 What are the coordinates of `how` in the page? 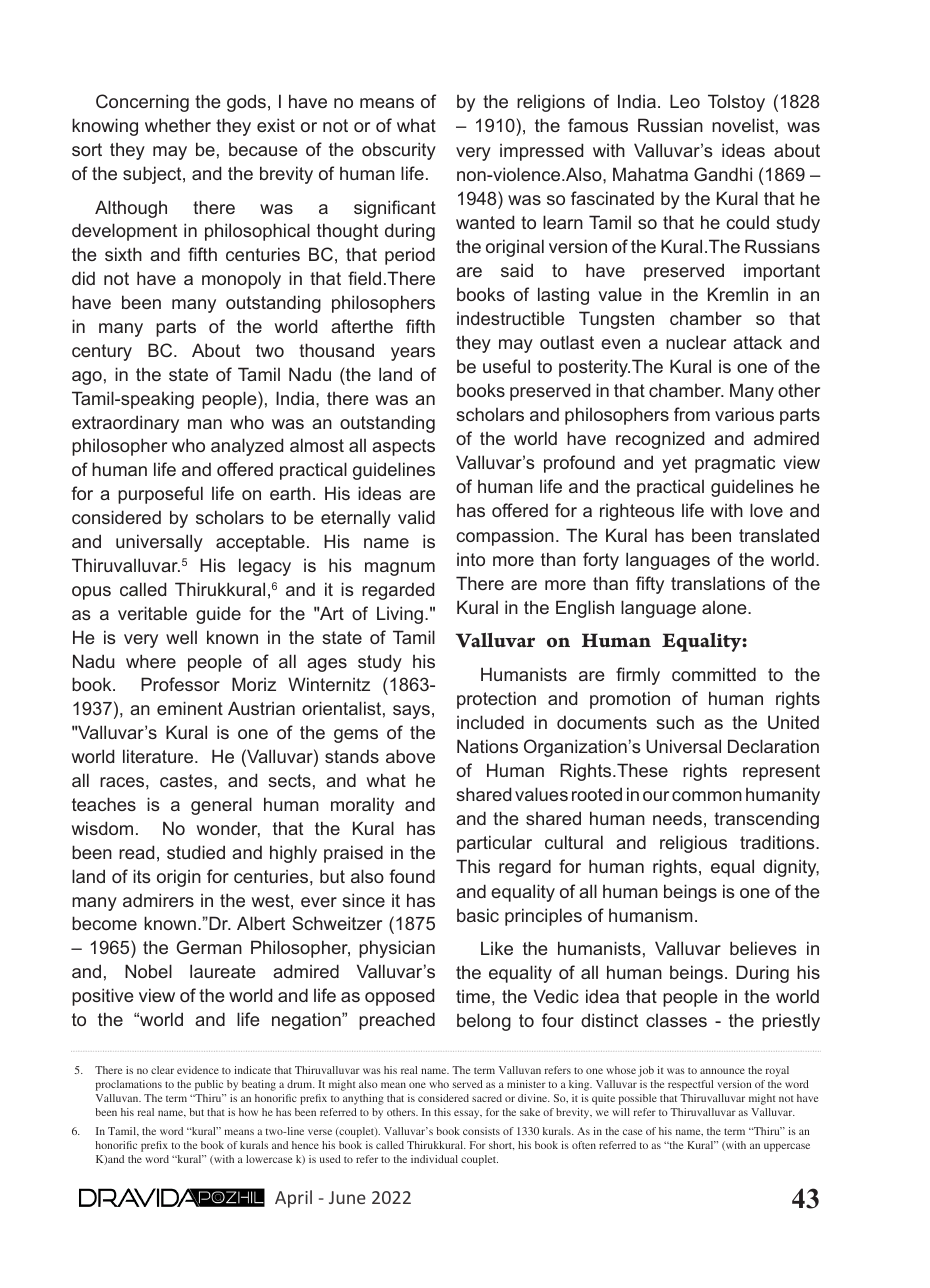 It's located at (248, 1112).
